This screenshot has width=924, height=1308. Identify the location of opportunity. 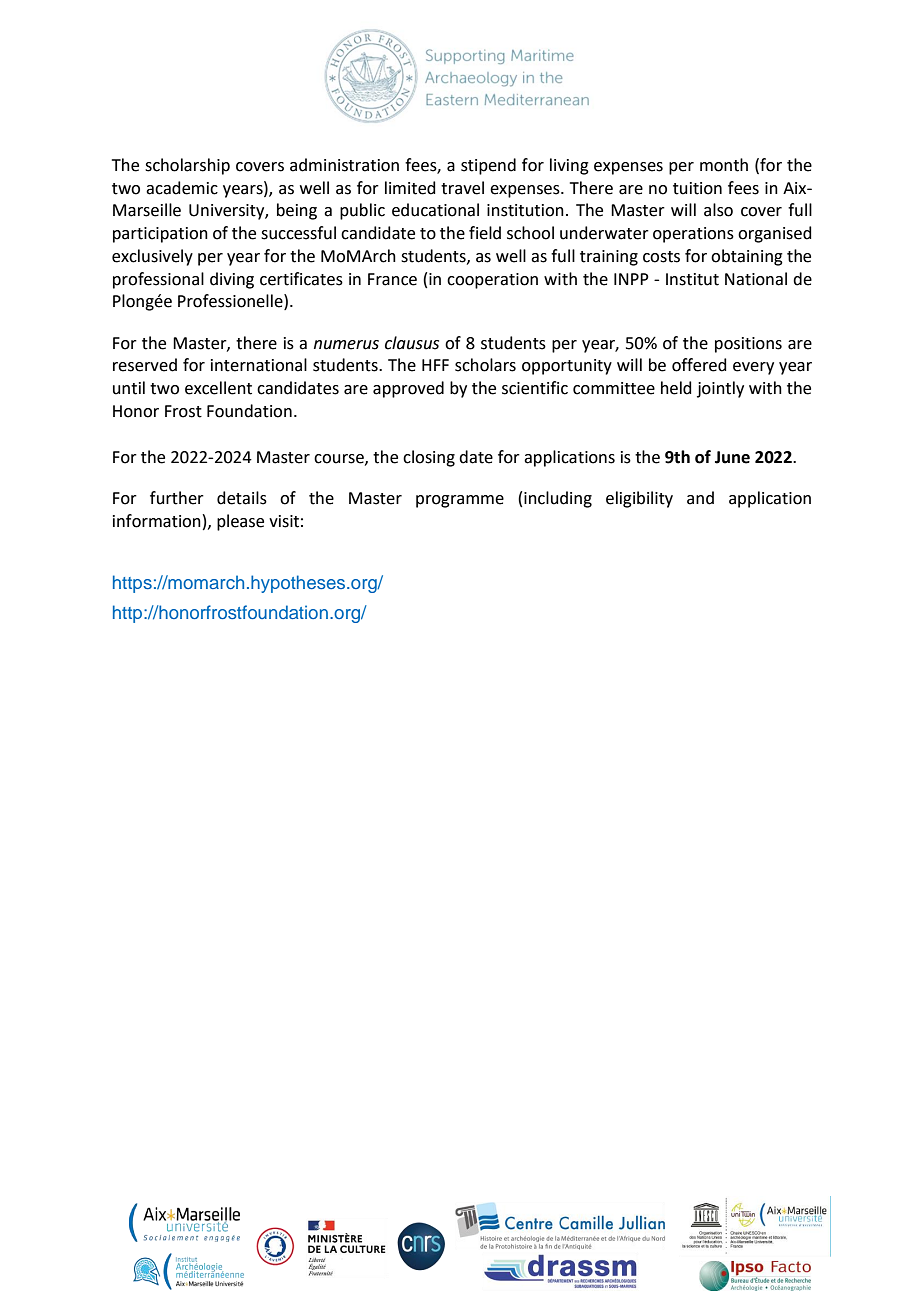
(567, 367).
